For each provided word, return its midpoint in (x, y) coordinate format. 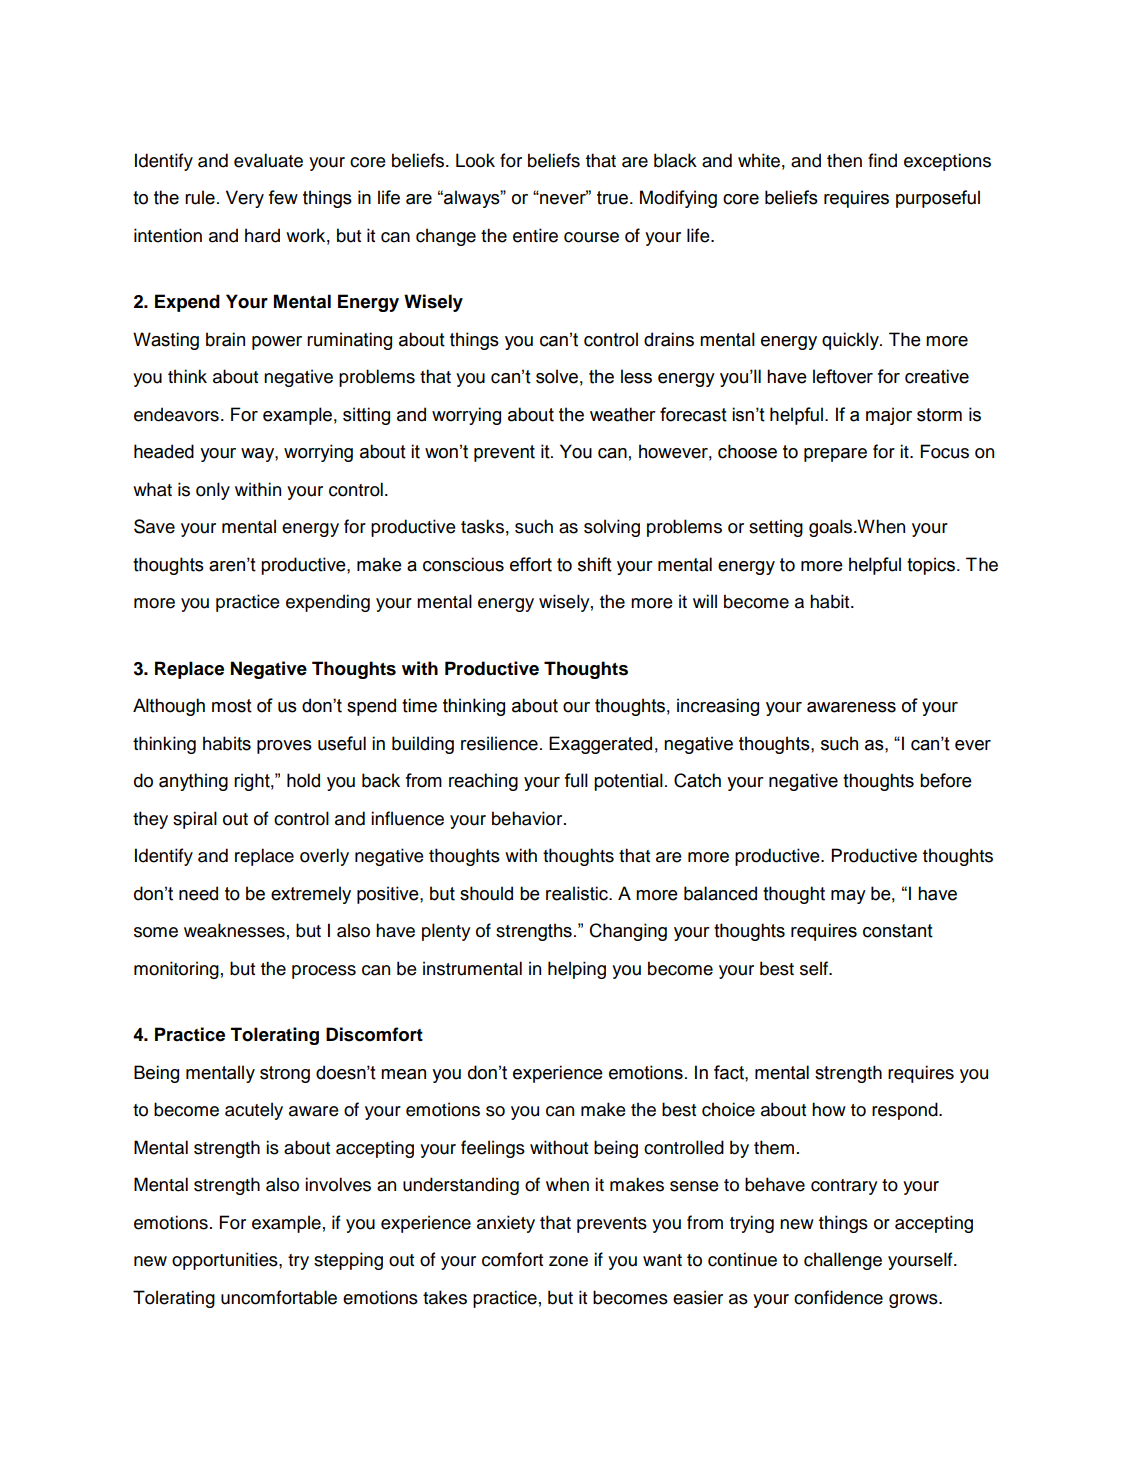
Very (245, 199)
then (844, 160)
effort (531, 564)
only (213, 491)
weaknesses (234, 930)
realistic (578, 893)
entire (535, 235)
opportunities (226, 1261)
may (848, 897)
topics (931, 566)
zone (568, 1261)
